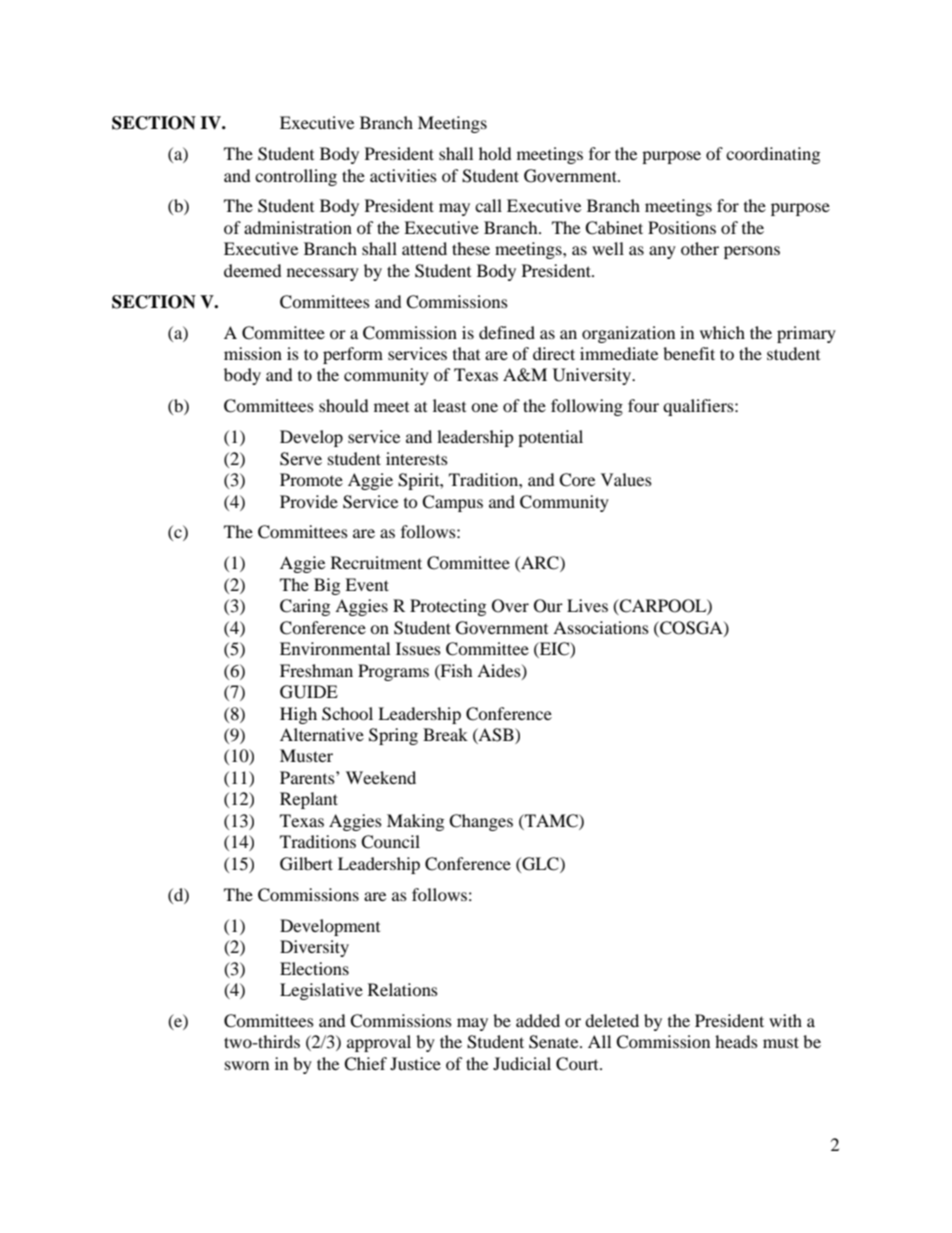  Describe the element at coordinates (321, 991) in the document. I see `Legislative` at that location.
